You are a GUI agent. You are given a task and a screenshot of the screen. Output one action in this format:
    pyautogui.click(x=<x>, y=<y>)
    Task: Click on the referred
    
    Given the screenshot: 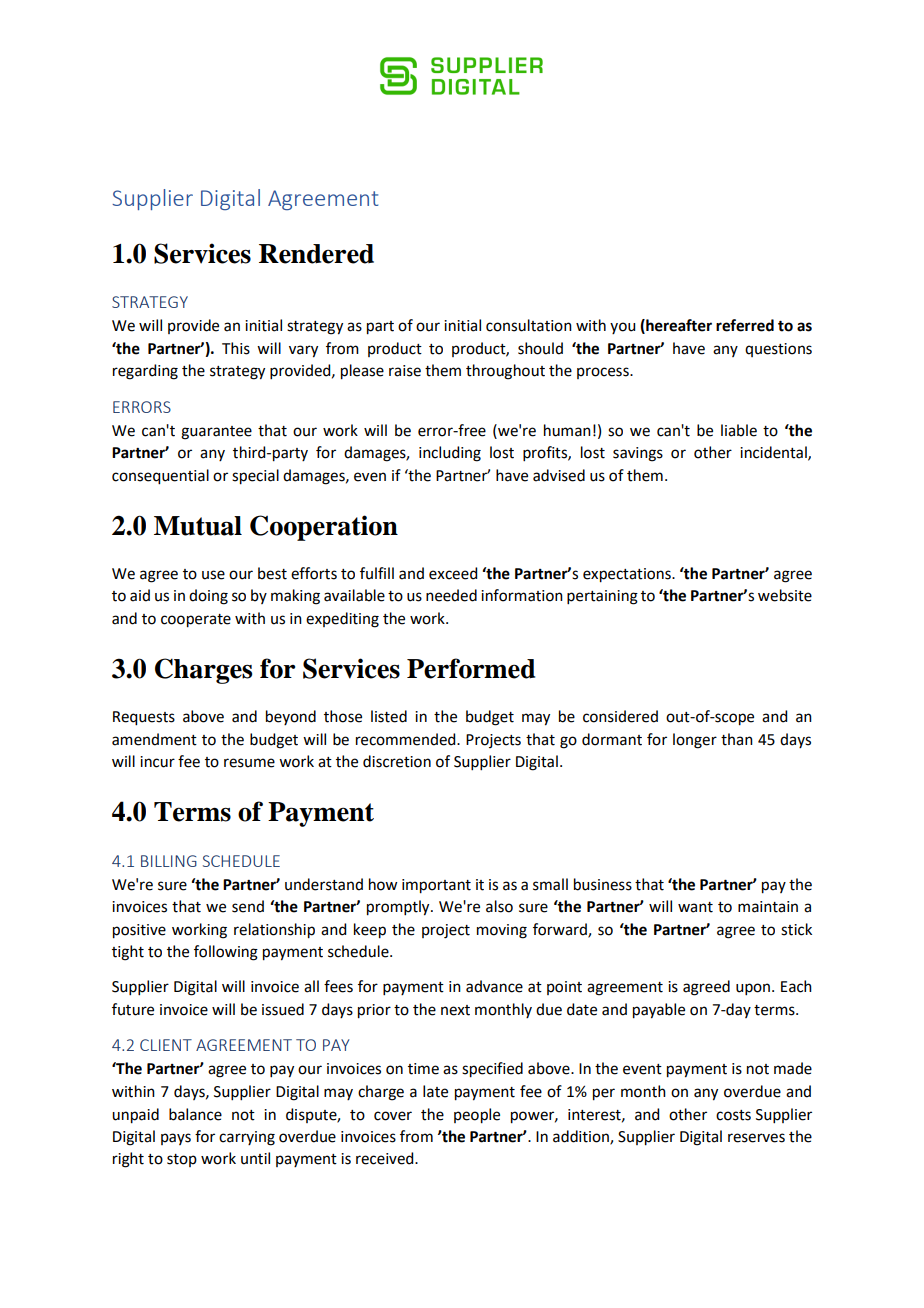 What is the action you would take?
    pyautogui.click(x=745, y=325)
